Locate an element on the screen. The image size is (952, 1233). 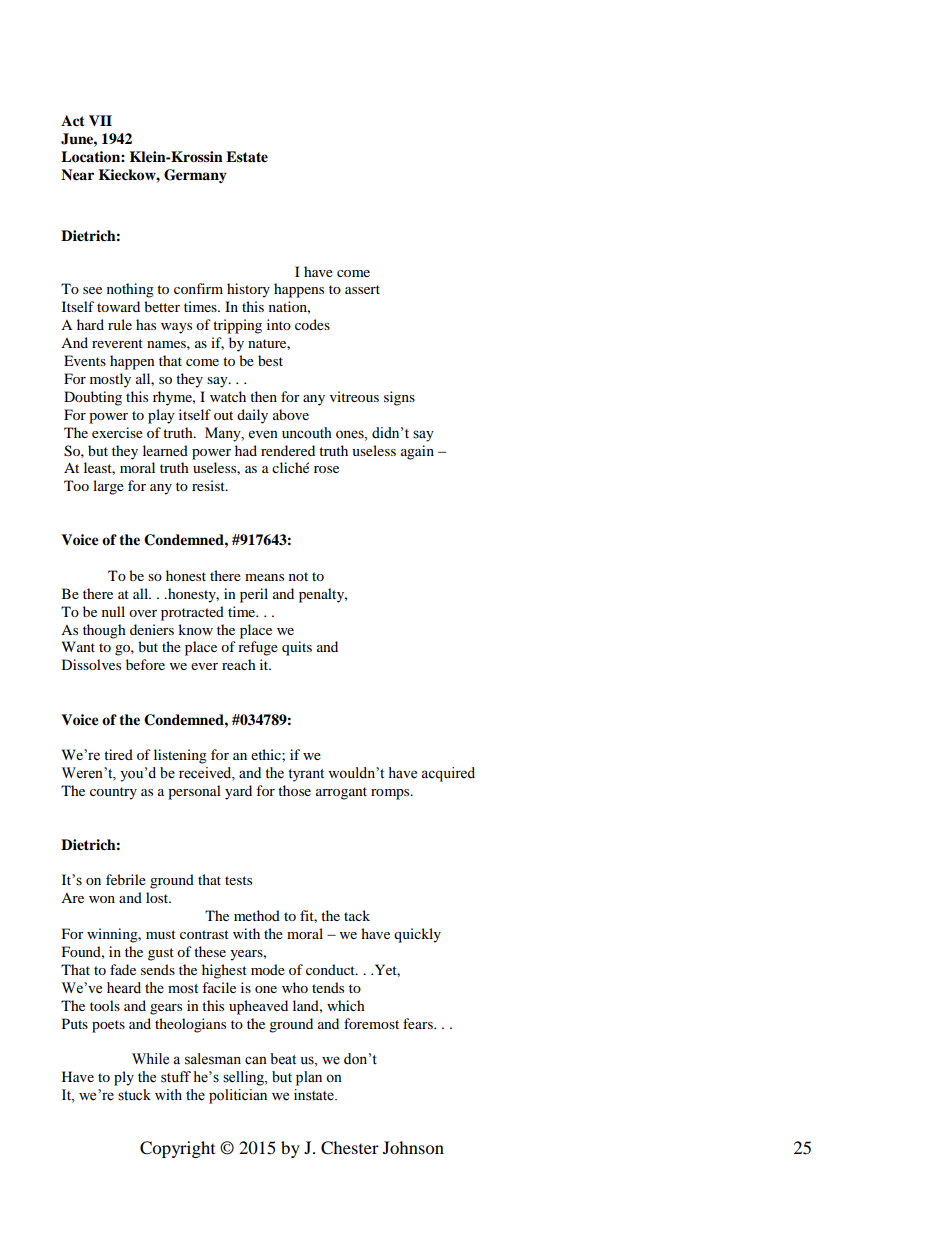
politician is located at coordinates (238, 1096).
